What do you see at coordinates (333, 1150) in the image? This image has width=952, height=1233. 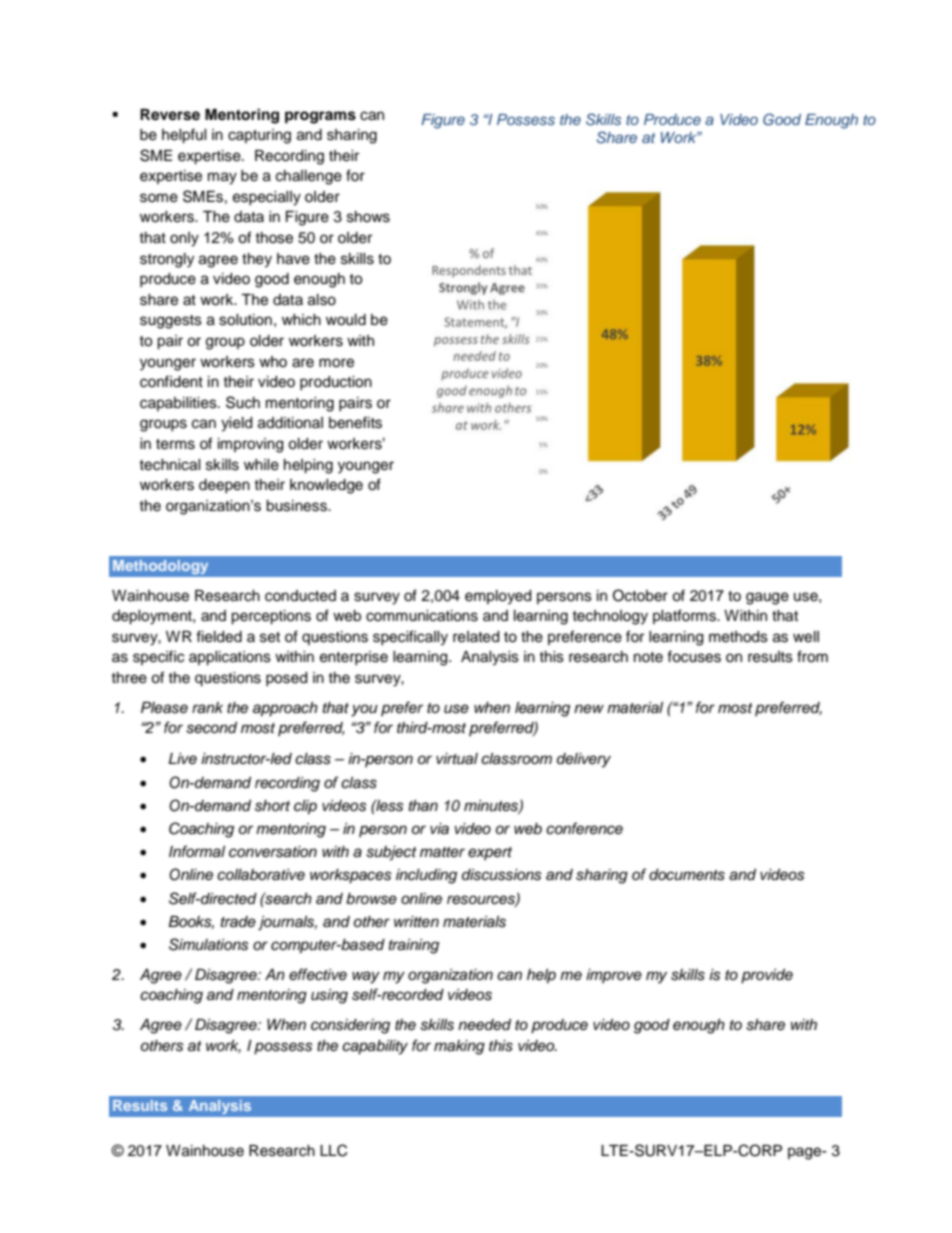 I see `LLC` at bounding box center [333, 1150].
